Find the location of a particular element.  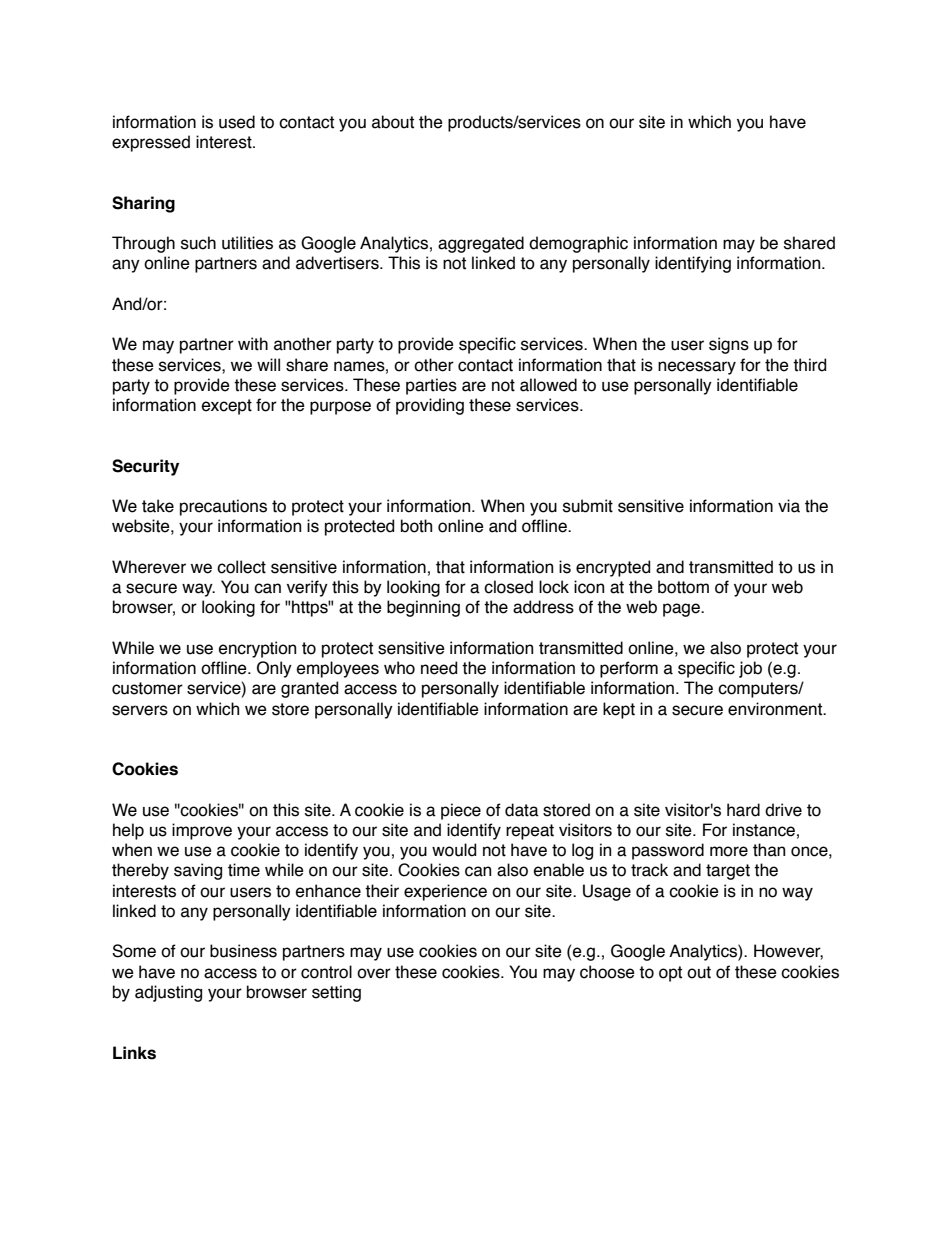

bottom is located at coordinates (683, 587).
